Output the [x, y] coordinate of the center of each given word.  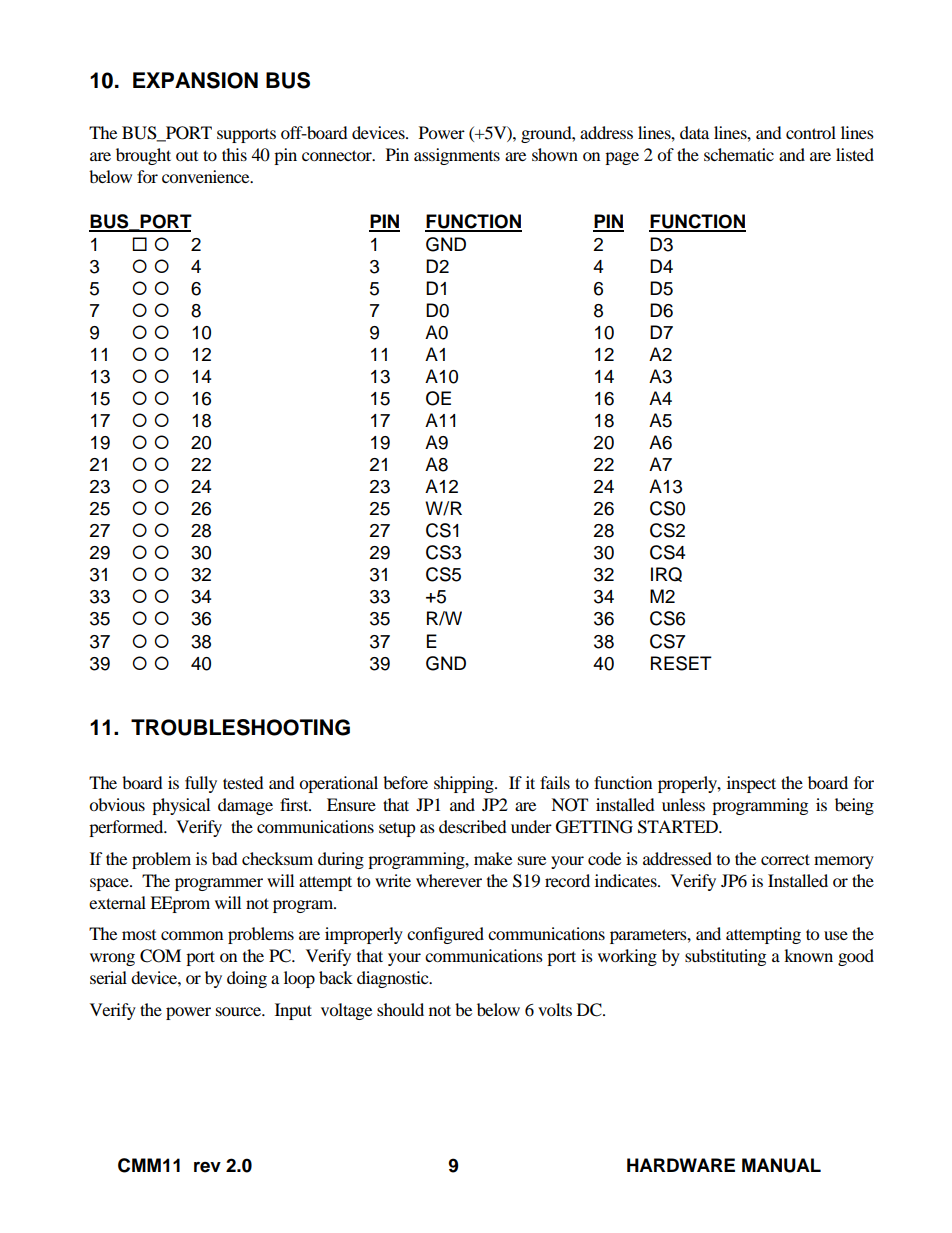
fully [201, 784]
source [240, 1011]
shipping [465, 784]
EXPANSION [195, 80]
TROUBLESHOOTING [240, 727]
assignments [457, 156]
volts [555, 1009]
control [811, 132]
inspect [751, 784]
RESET [681, 663]
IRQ [666, 574]
